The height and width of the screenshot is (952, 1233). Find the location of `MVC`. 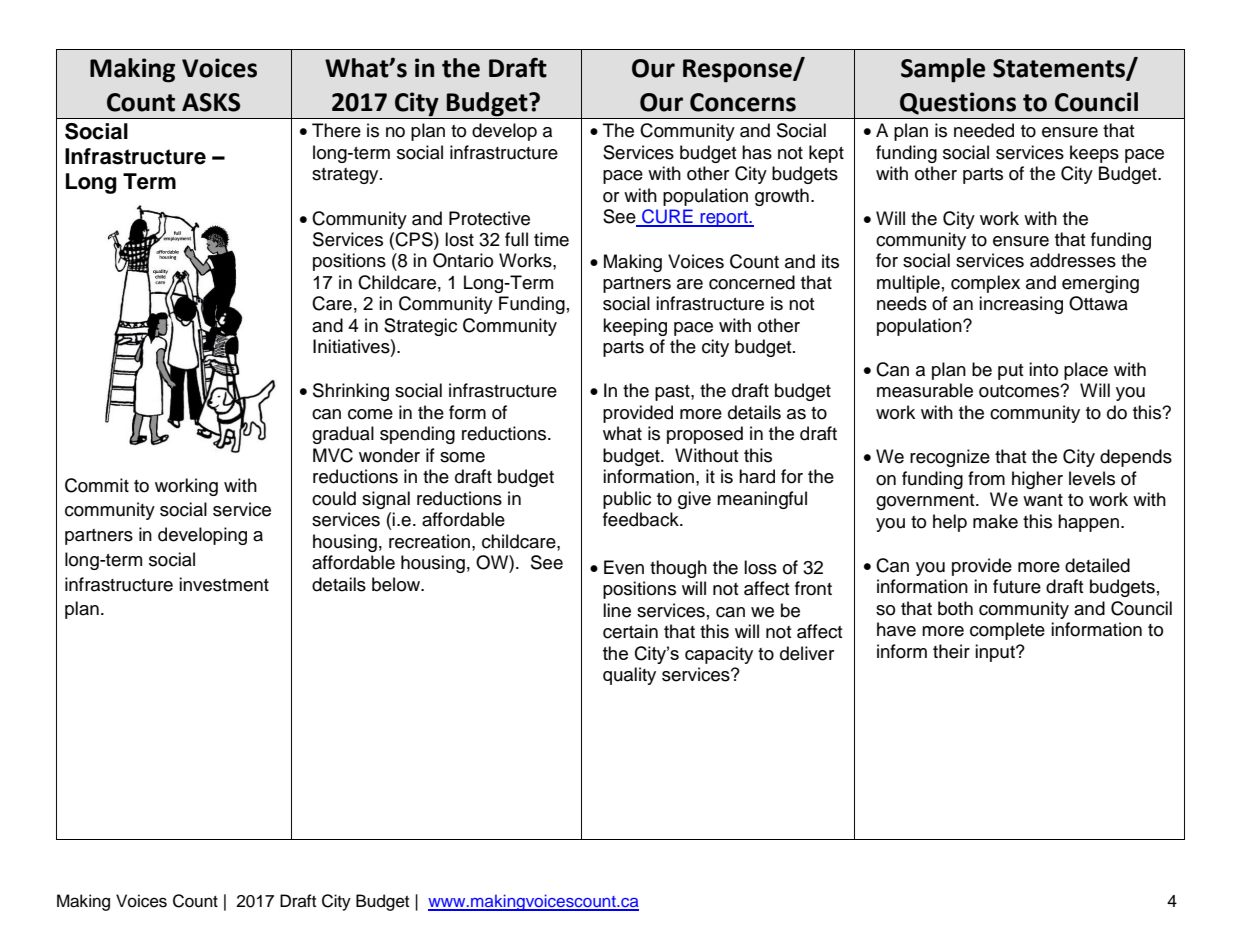

MVC is located at coordinates (333, 455).
